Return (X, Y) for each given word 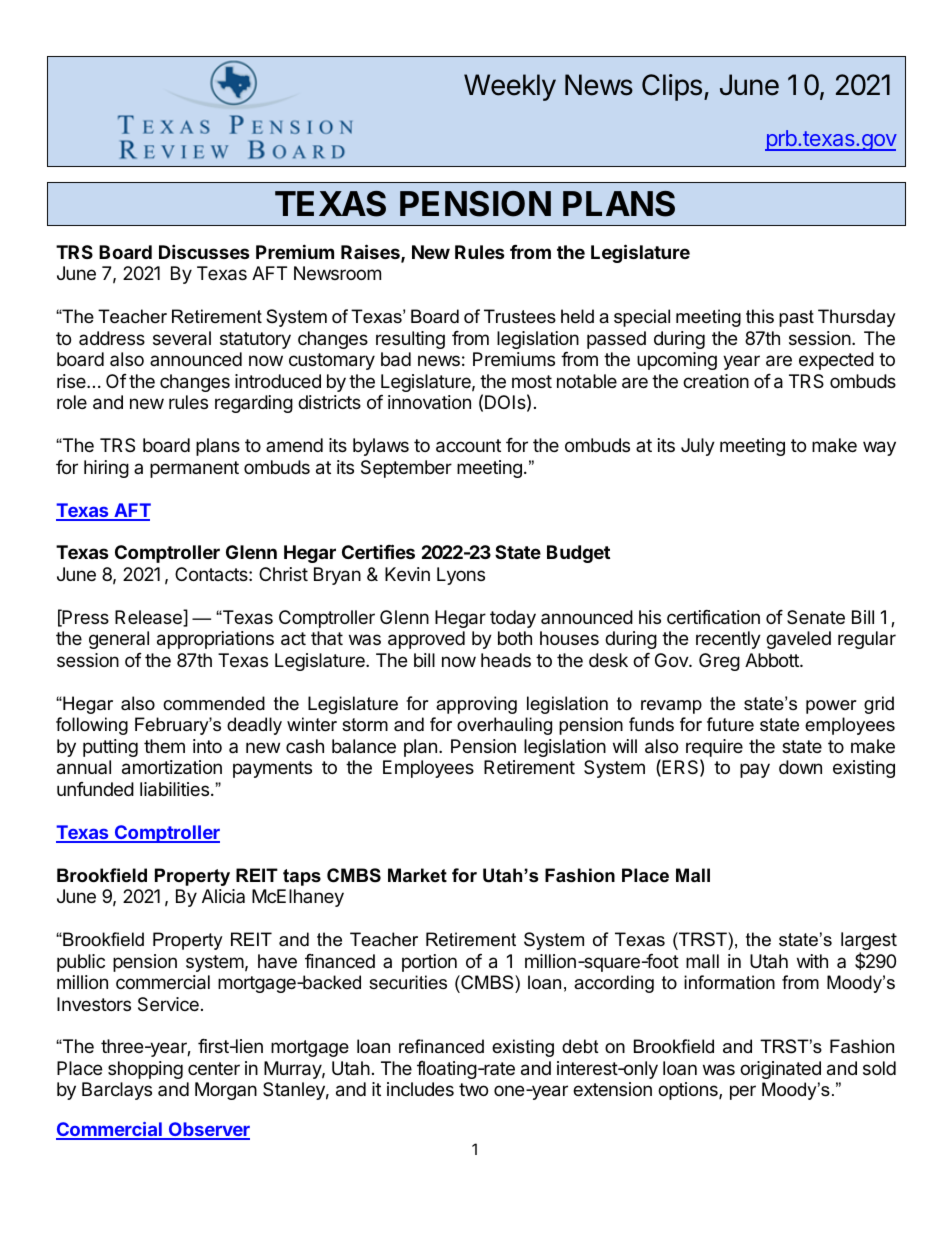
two (473, 1089)
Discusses (204, 251)
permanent (194, 469)
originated (780, 1070)
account (468, 446)
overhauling (504, 726)
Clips (672, 87)
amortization (172, 767)
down (800, 767)
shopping (145, 1070)
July (698, 447)
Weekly (510, 87)
